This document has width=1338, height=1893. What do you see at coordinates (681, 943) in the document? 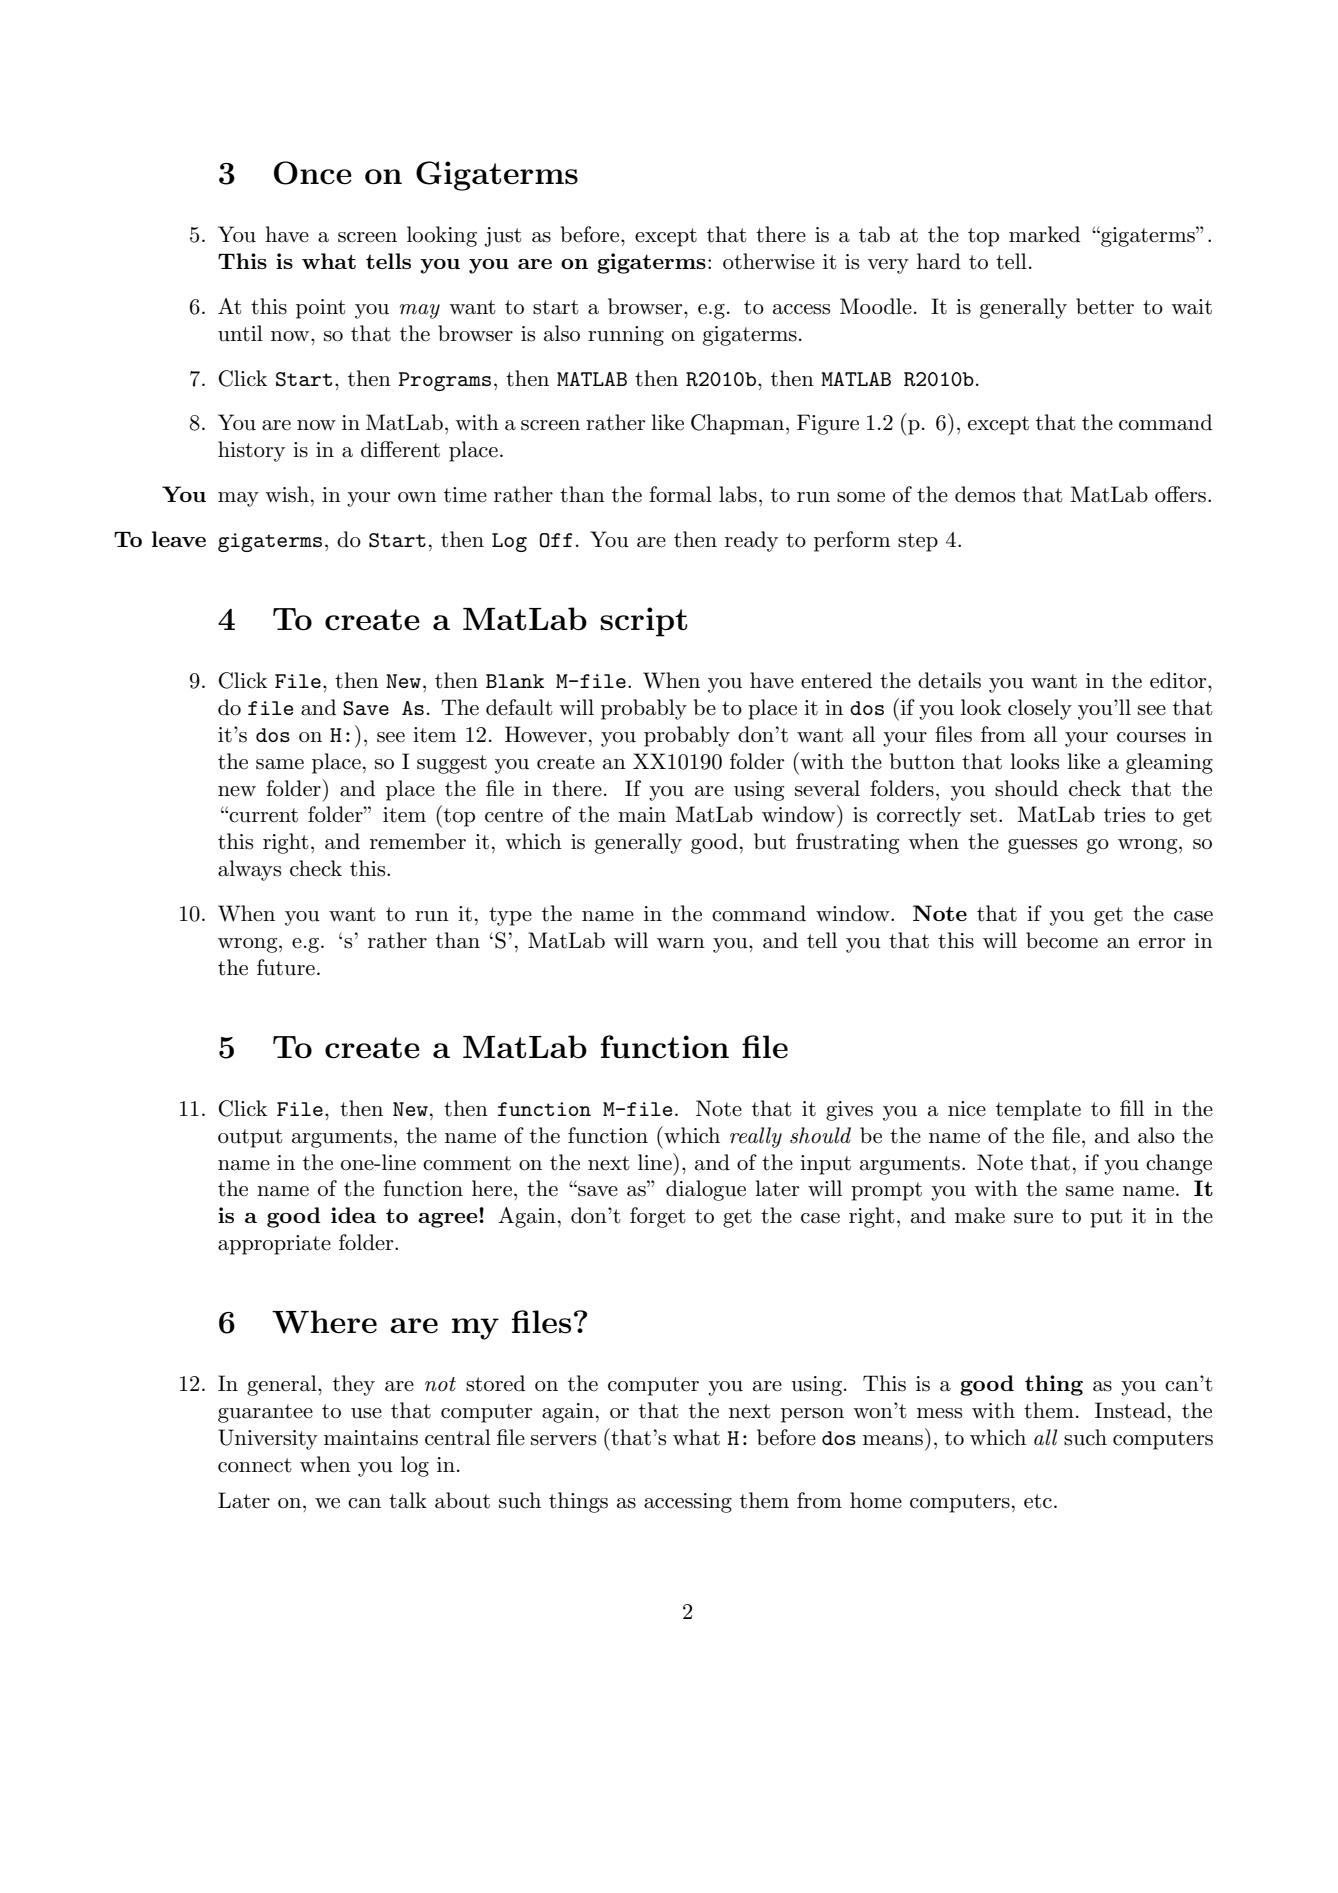
I see `warn` at bounding box center [681, 943].
